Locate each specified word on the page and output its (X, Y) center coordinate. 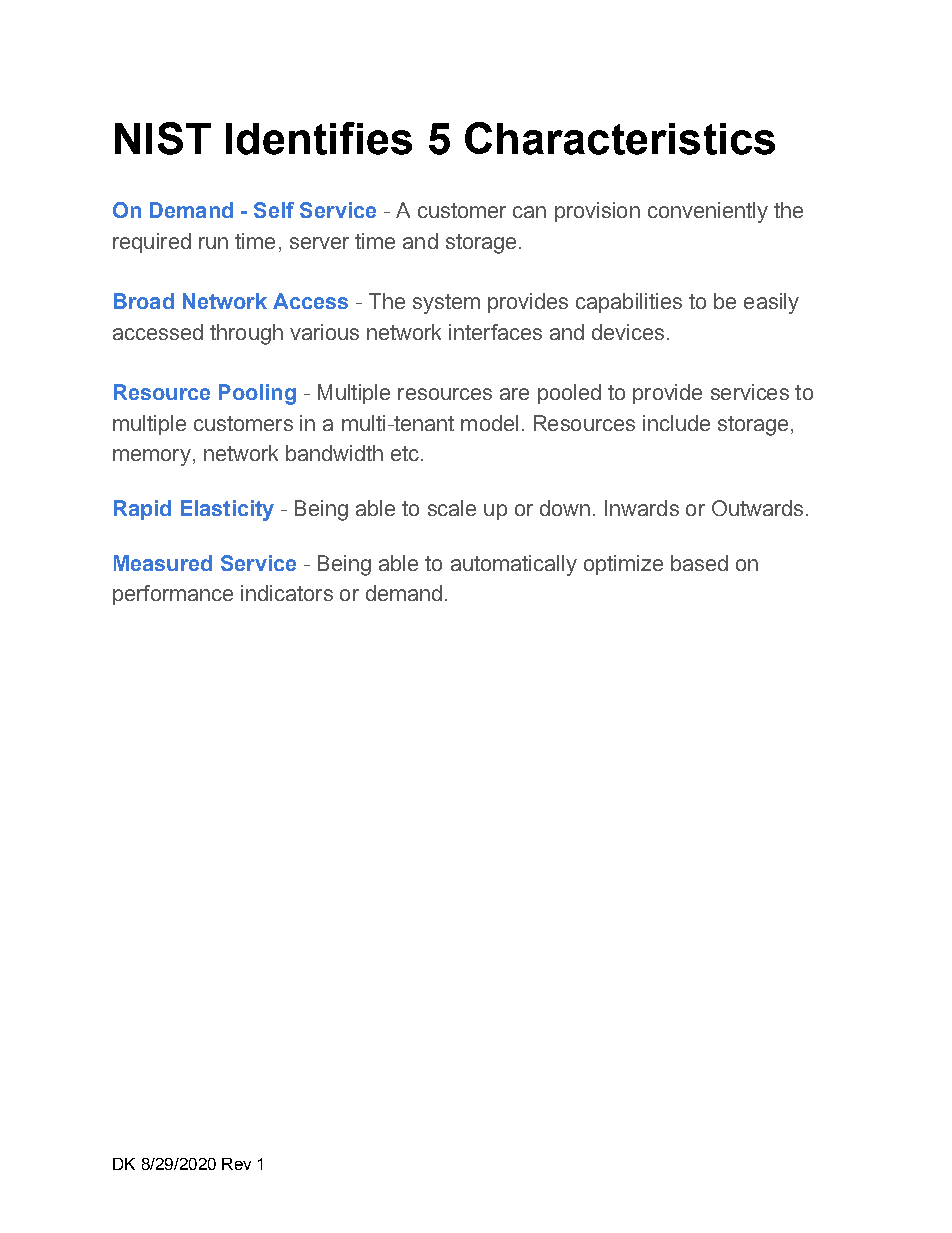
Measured (163, 563)
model (489, 423)
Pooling (257, 394)
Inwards (642, 508)
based (699, 563)
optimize (623, 565)
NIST (163, 138)
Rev (236, 1164)
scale (452, 508)
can (529, 212)
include (676, 423)
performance (173, 595)
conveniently (708, 212)
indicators (287, 593)
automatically (514, 565)
